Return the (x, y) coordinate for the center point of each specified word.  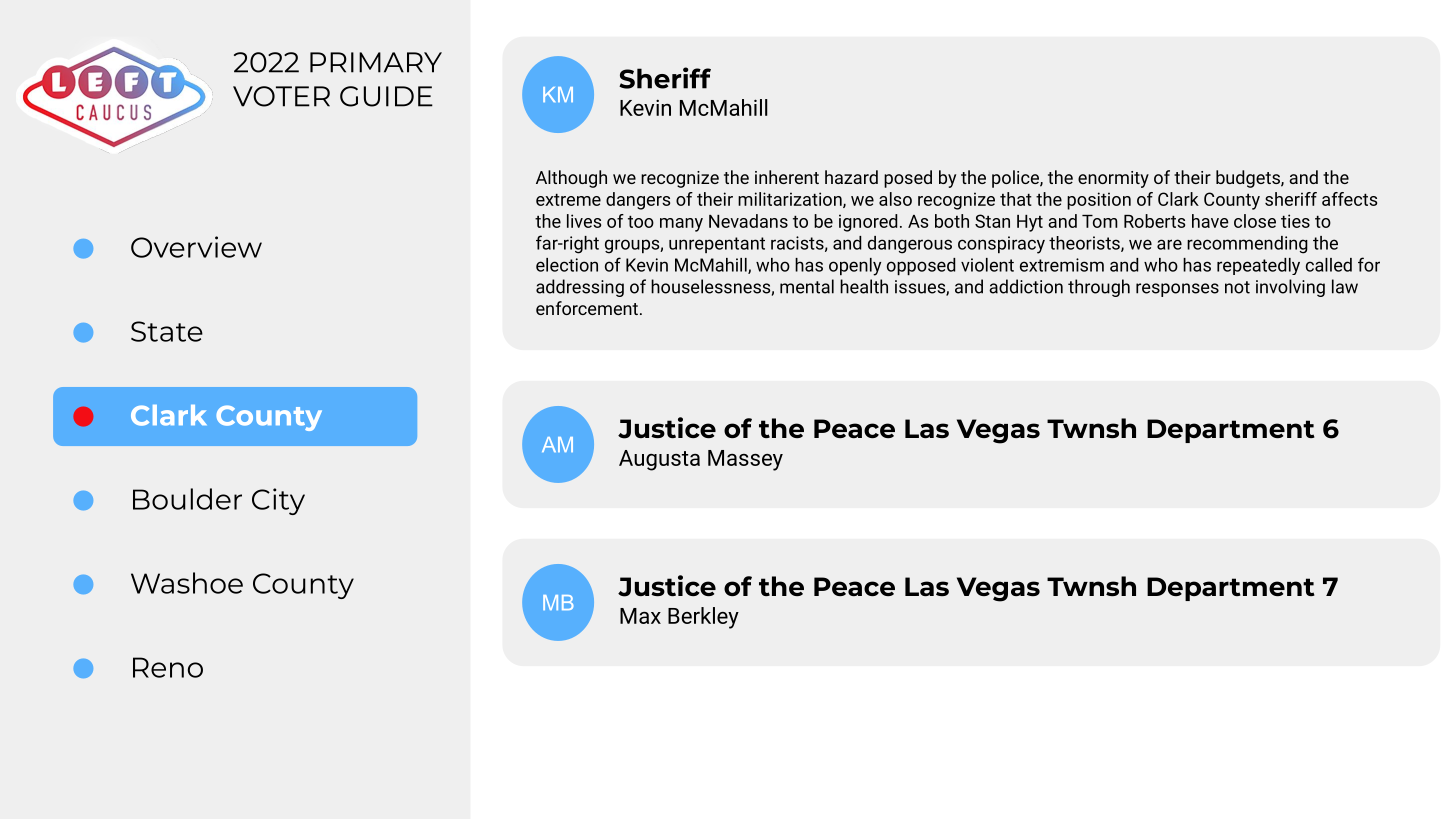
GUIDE (386, 96)
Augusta (659, 460)
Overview (196, 247)
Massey (745, 460)
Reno (168, 667)
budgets (1249, 179)
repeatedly (1258, 266)
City (278, 501)
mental (807, 286)
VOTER (281, 96)
